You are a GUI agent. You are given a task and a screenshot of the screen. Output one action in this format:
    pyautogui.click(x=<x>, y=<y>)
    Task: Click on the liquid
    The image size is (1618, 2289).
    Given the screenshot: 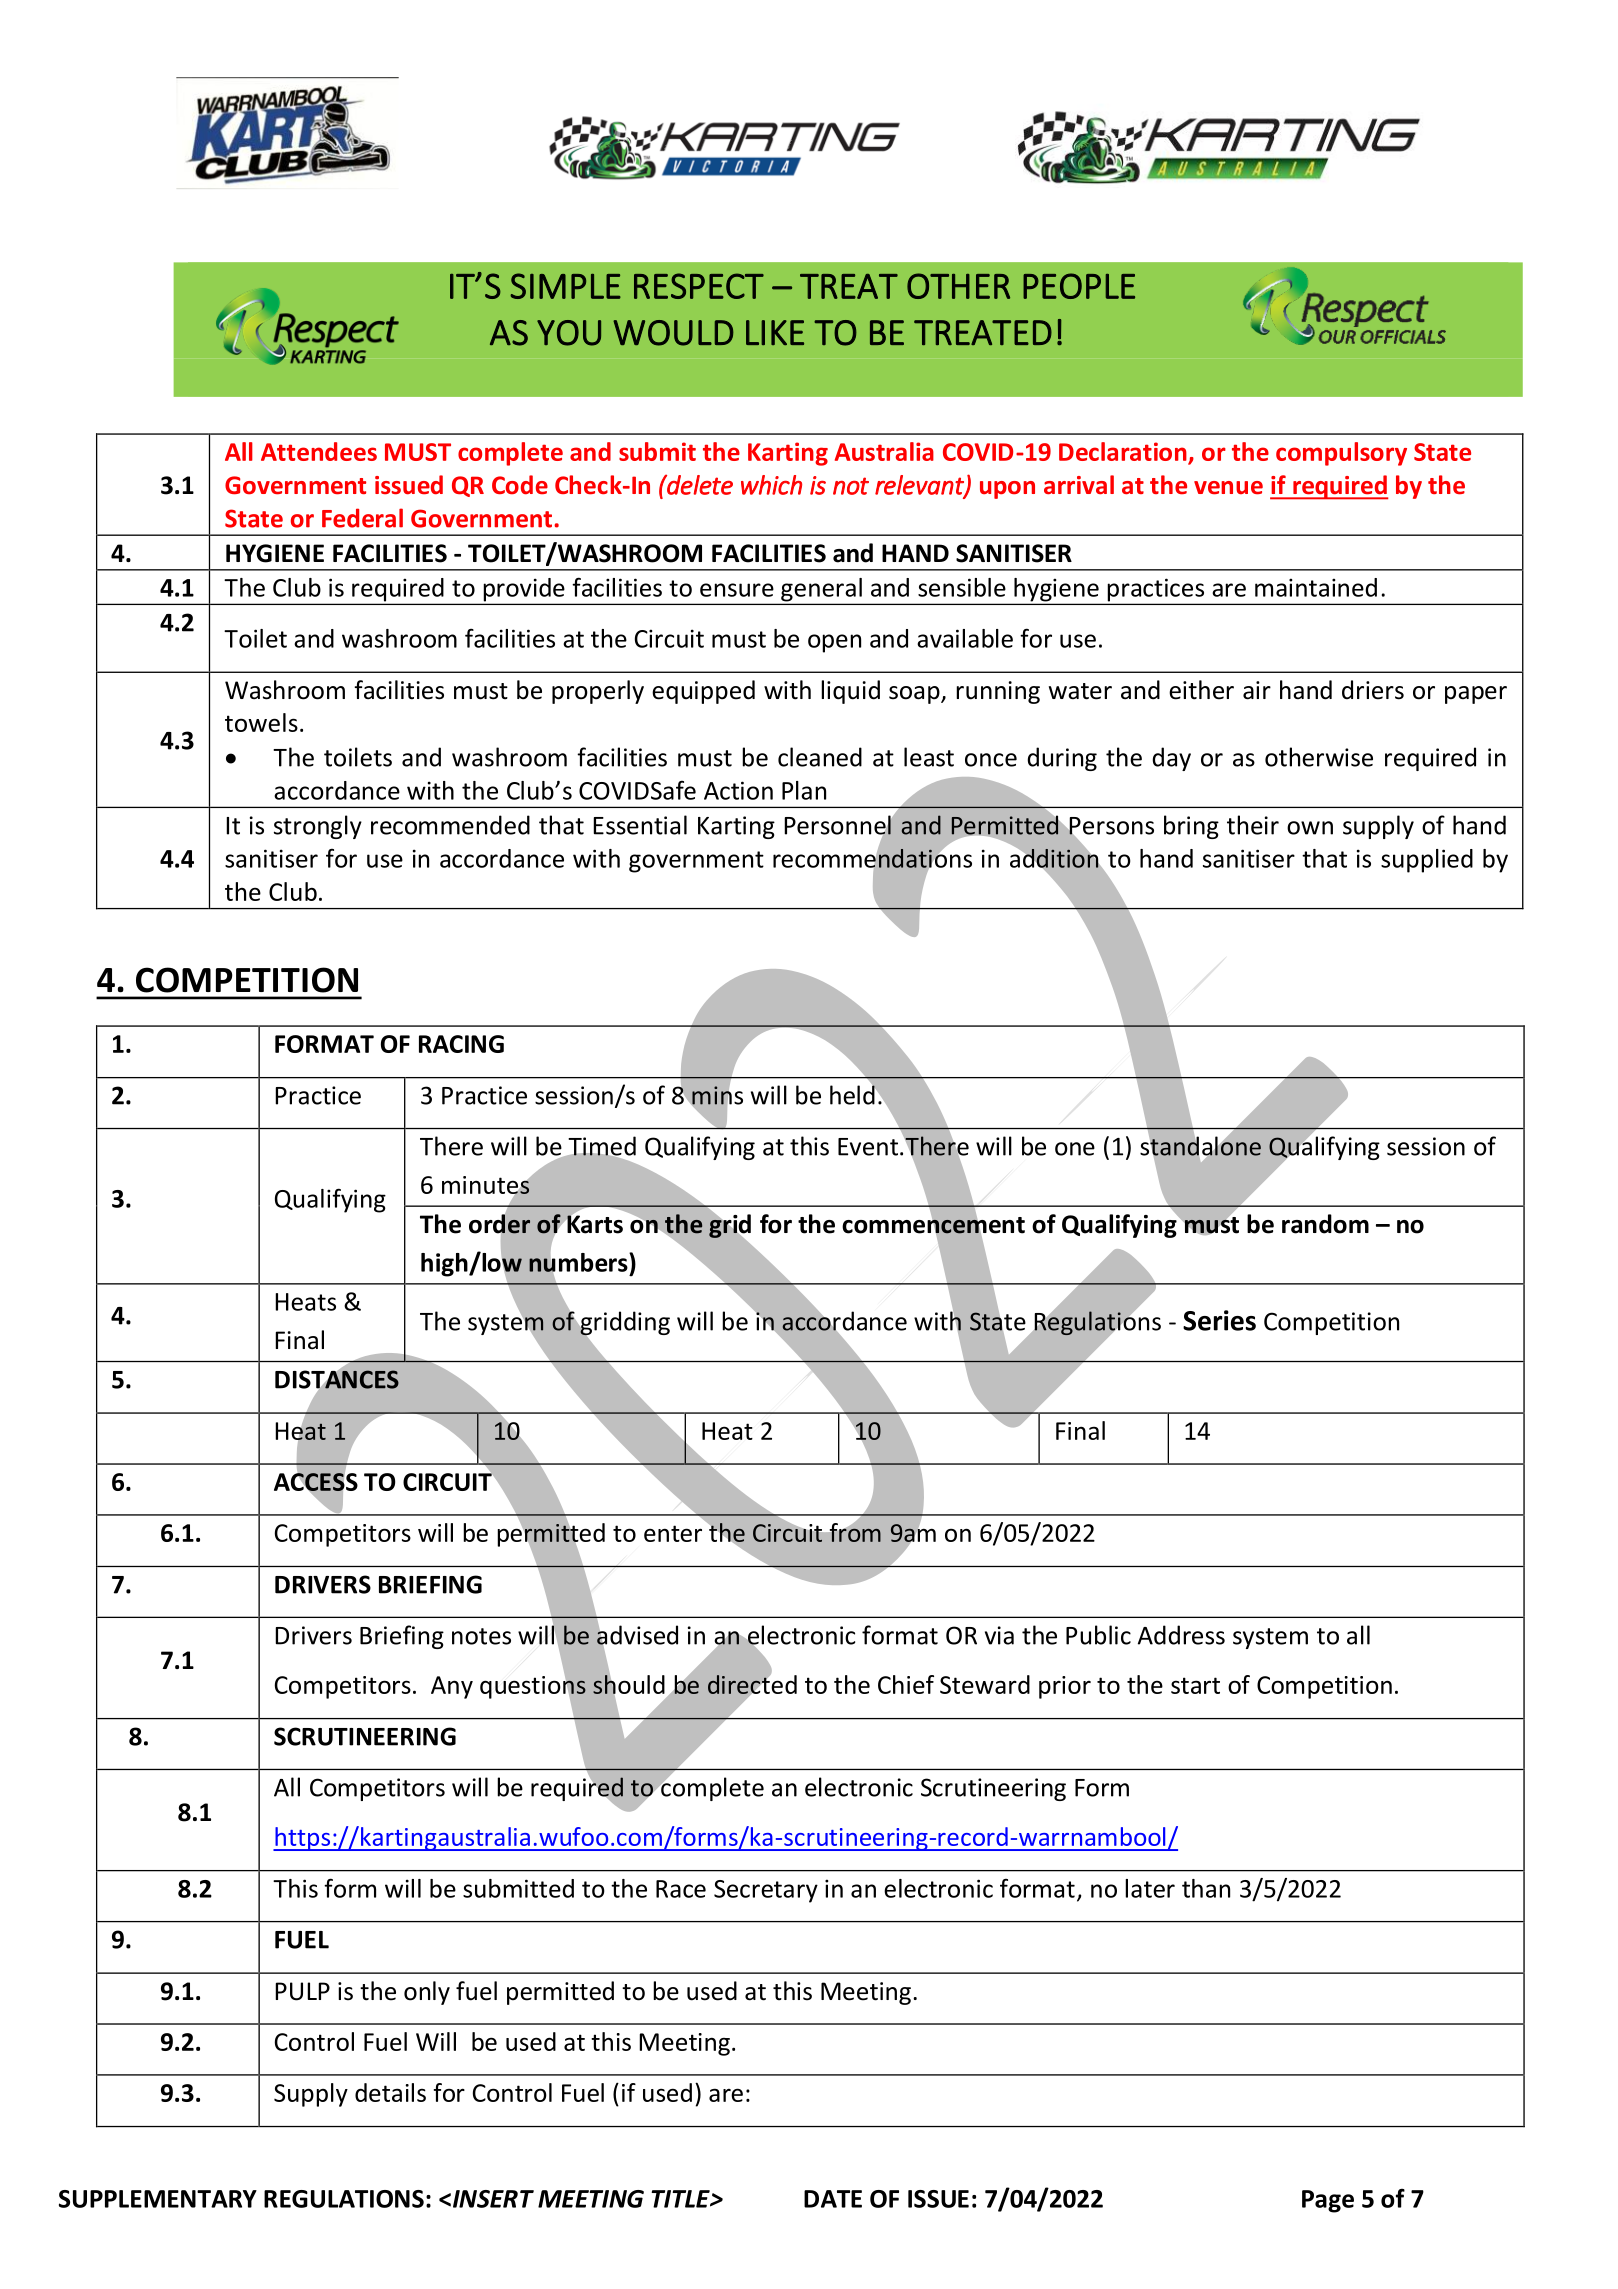 What is the action you would take?
    pyautogui.click(x=850, y=692)
